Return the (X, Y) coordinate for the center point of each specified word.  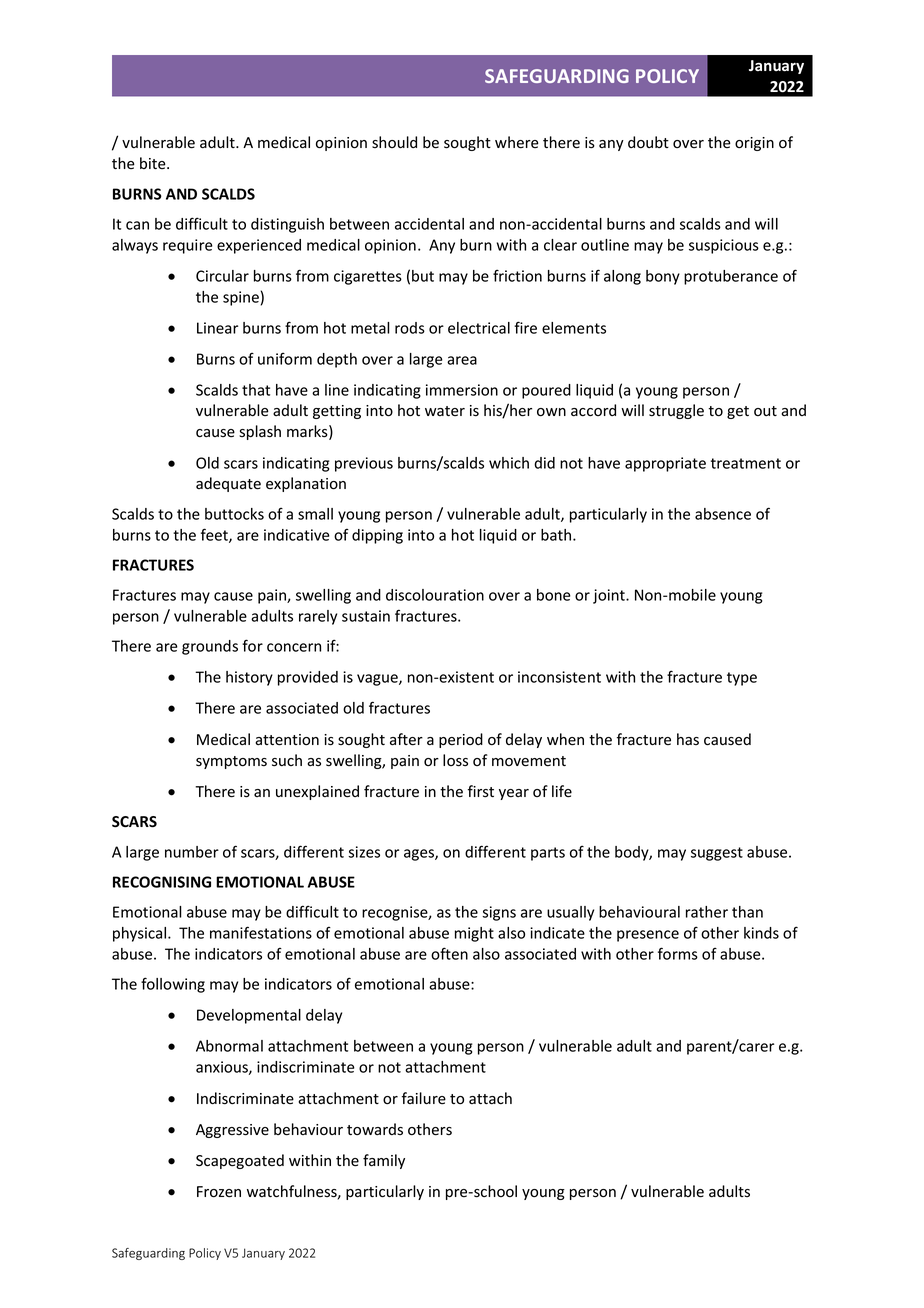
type (742, 679)
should (394, 142)
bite (154, 163)
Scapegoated (240, 1161)
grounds (210, 647)
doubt (648, 142)
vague (378, 680)
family (384, 1161)
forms (678, 953)
